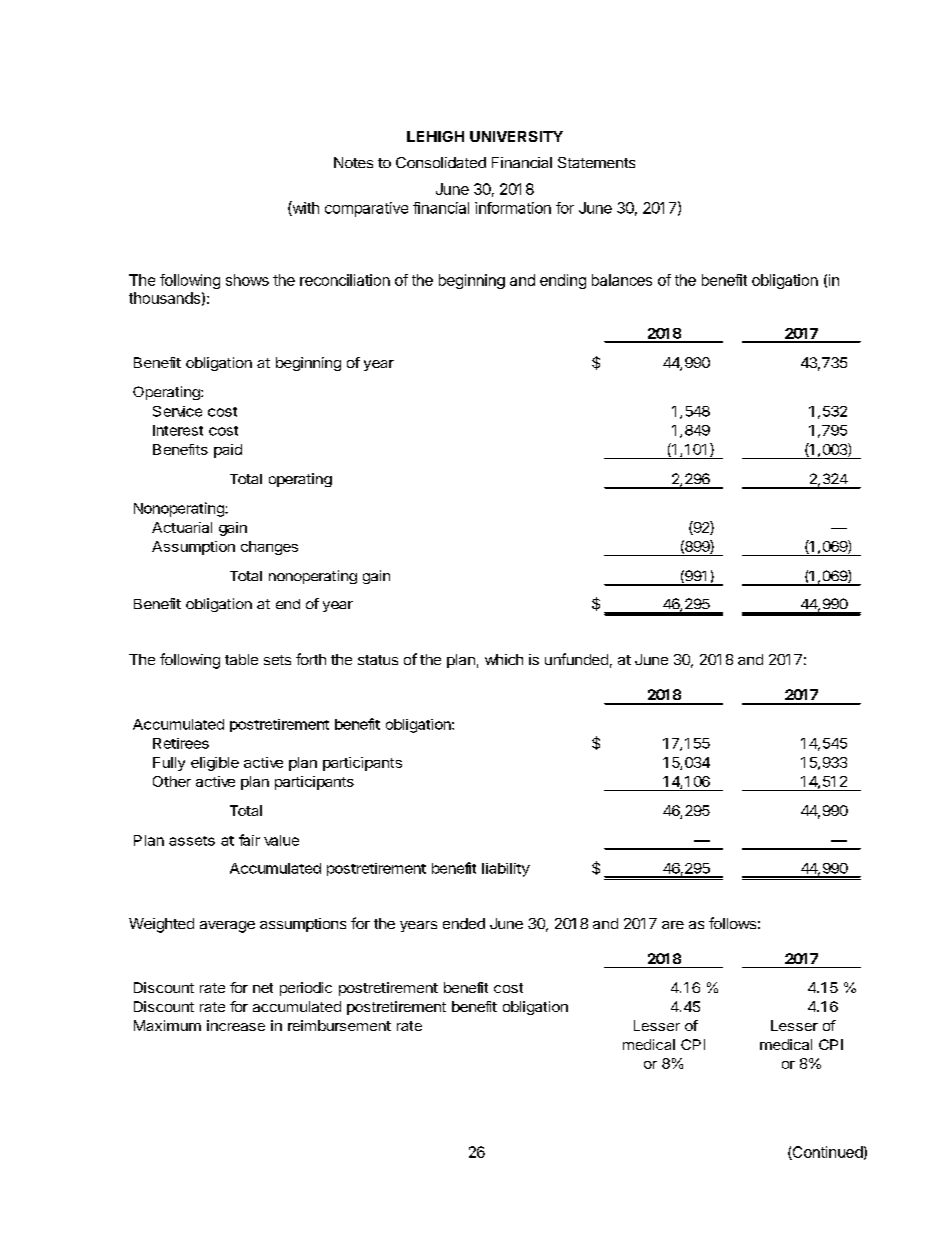 This page has height=1233, width=952. I want to click on increase, so click(236, 1025).
